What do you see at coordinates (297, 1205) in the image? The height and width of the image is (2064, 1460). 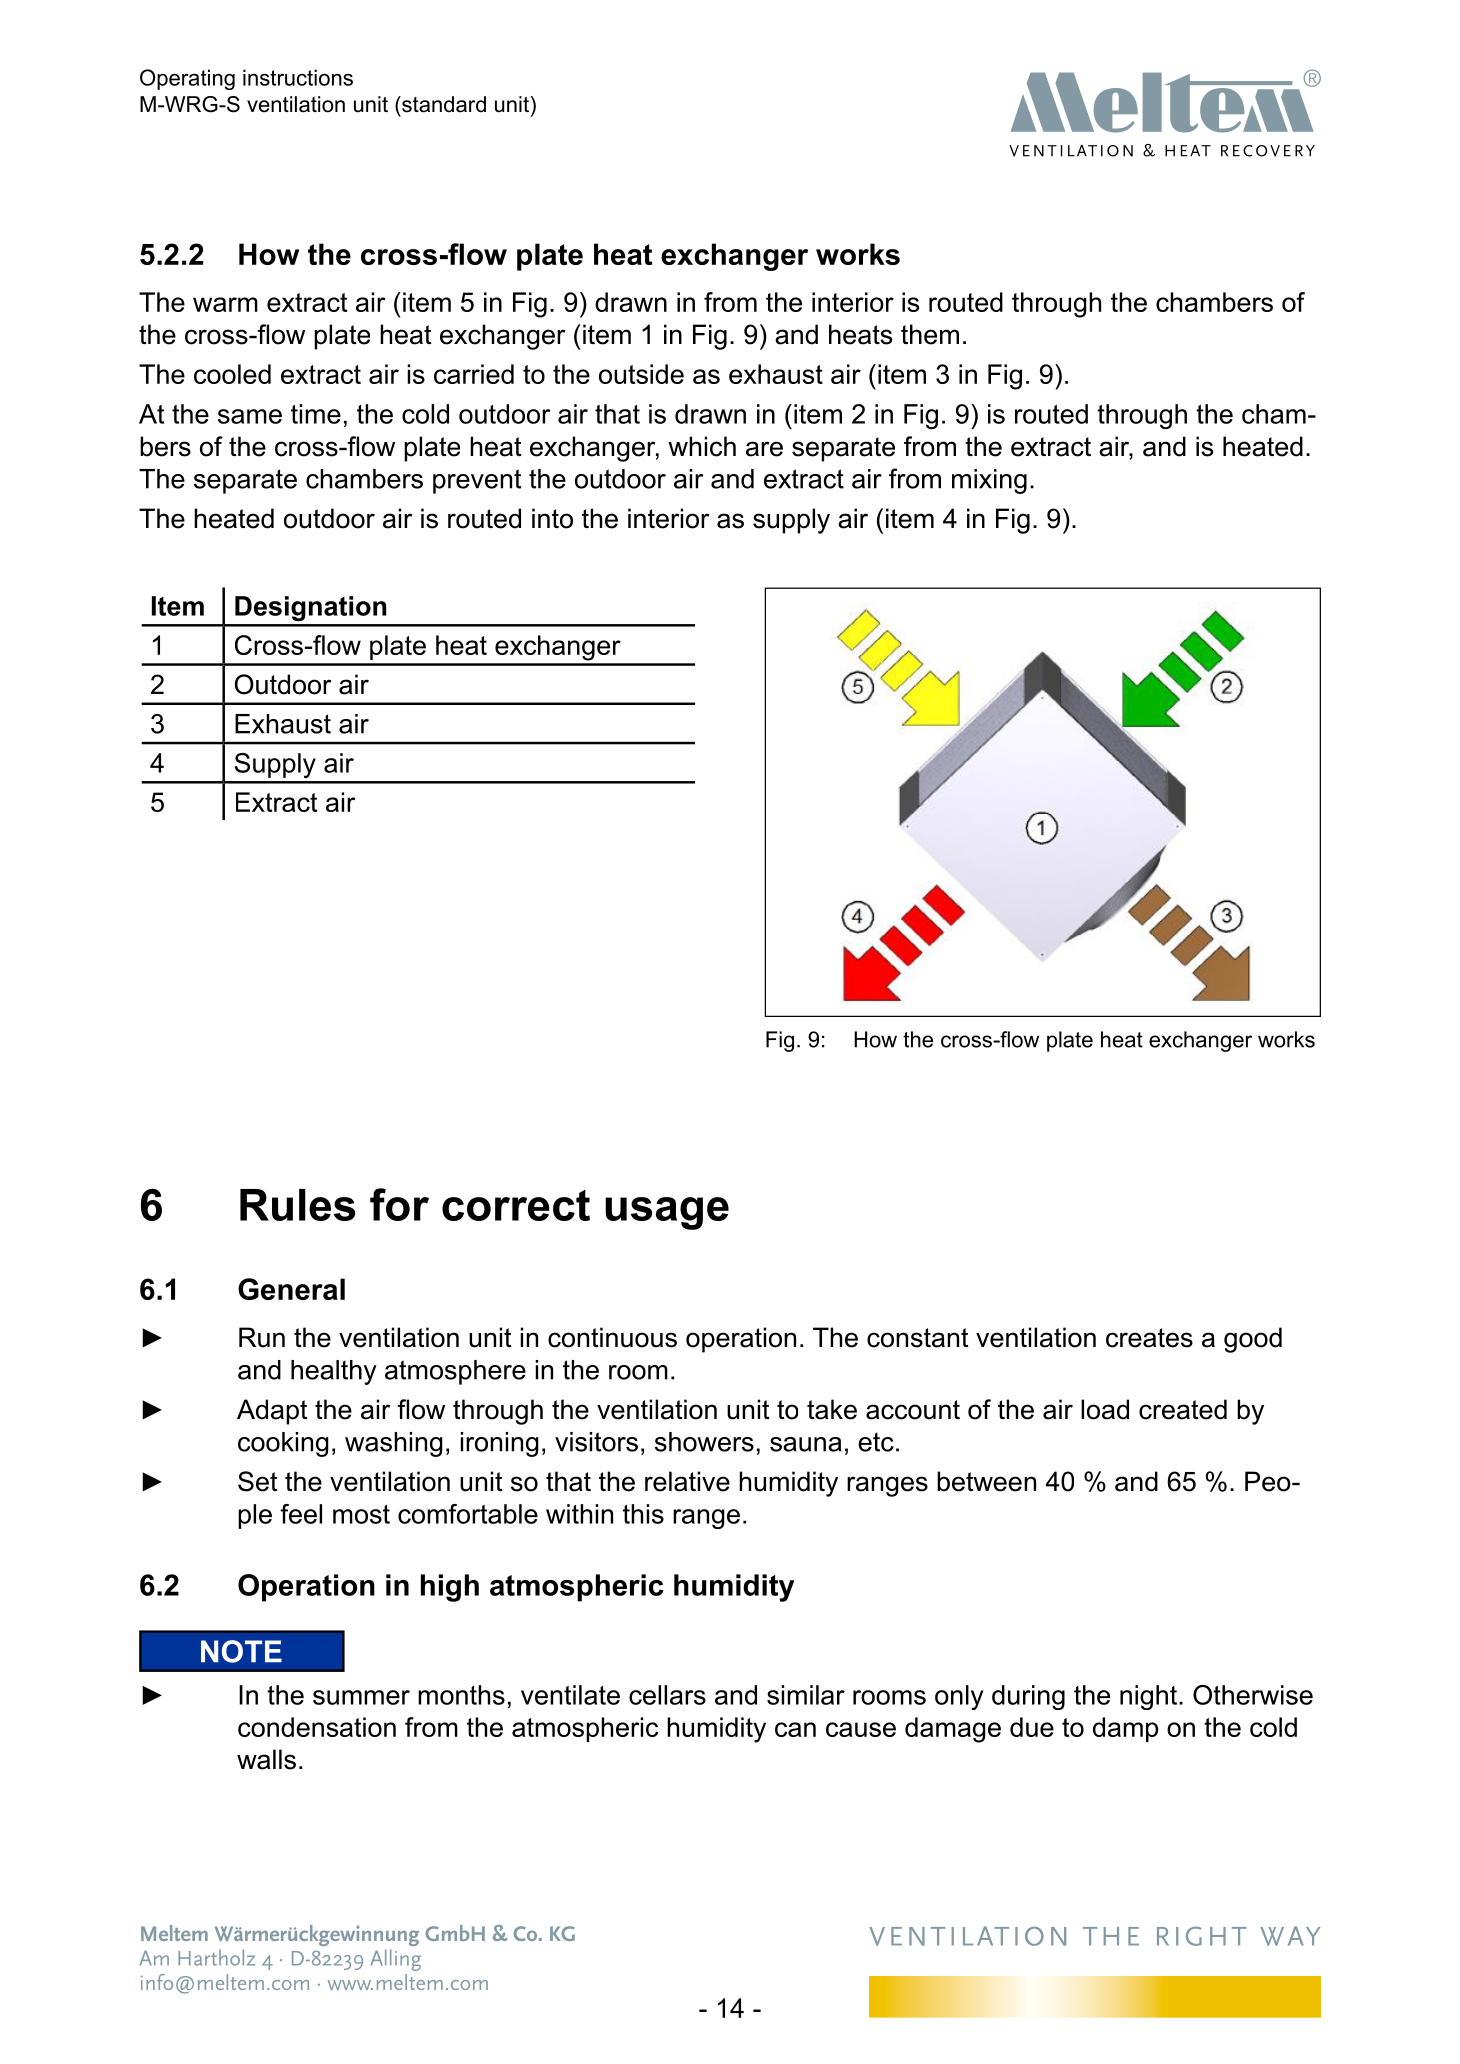 I see `Rules` at bounding box center [297, 1205].
